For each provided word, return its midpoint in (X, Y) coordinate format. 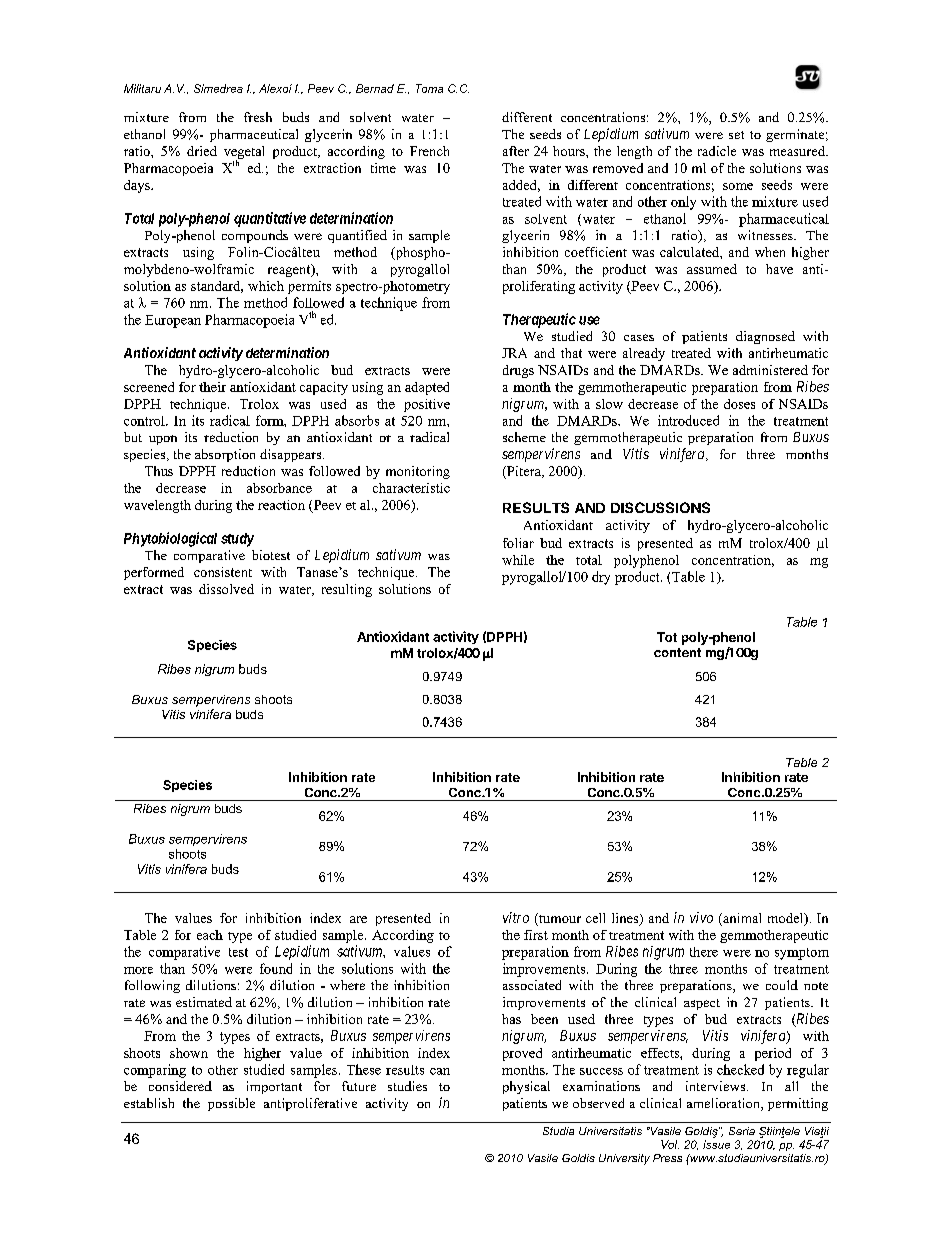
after (516, 151)
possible (231, 1104)
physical (526, 1087)
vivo (701, 917)
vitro (516, 917)
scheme (524, 437)
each (210, 935)
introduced (688, 420)
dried (202, 151)
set (736, 135)
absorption (225, 455)
